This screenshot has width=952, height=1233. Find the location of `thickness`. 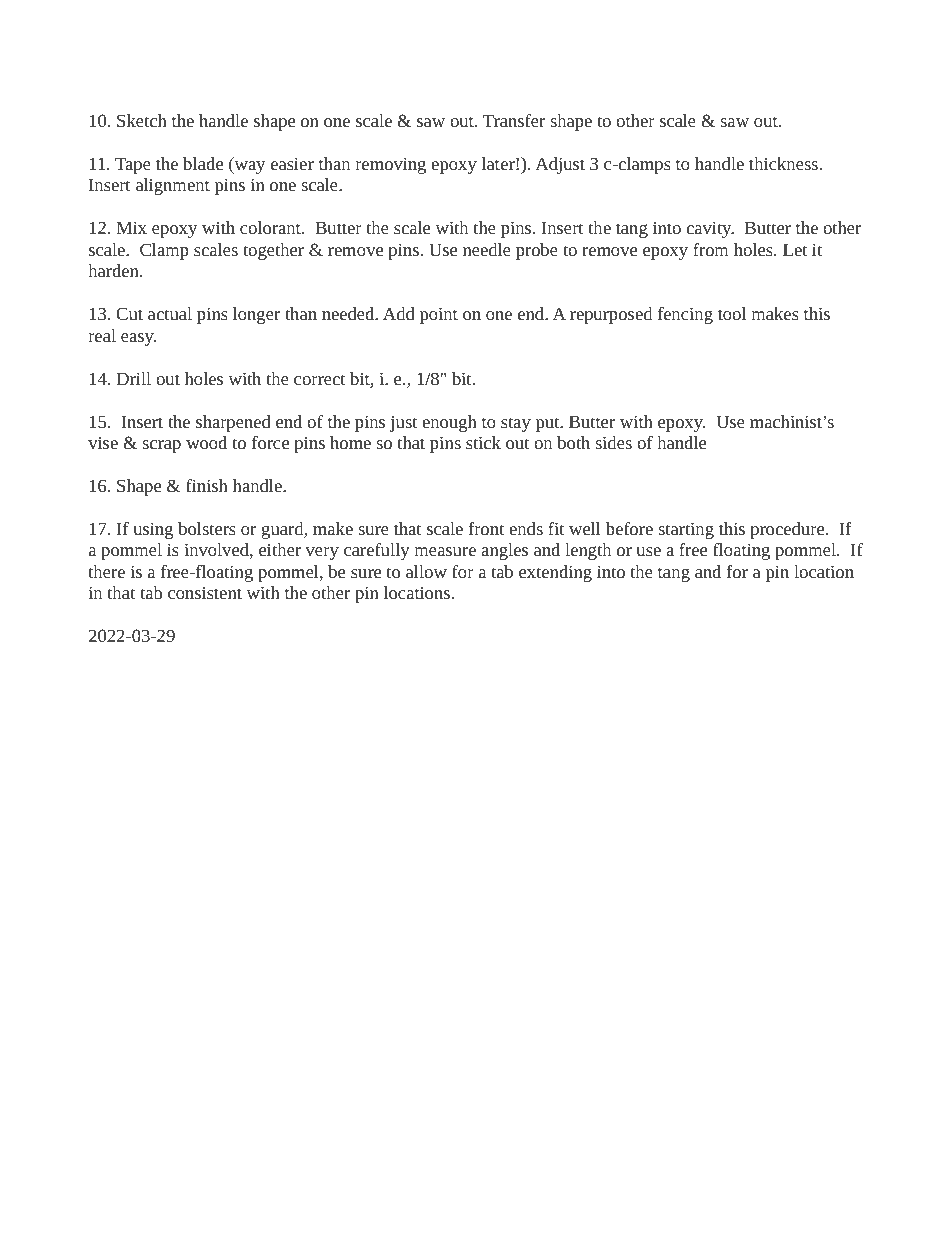

thickness is located at coordinates (783, 163).
